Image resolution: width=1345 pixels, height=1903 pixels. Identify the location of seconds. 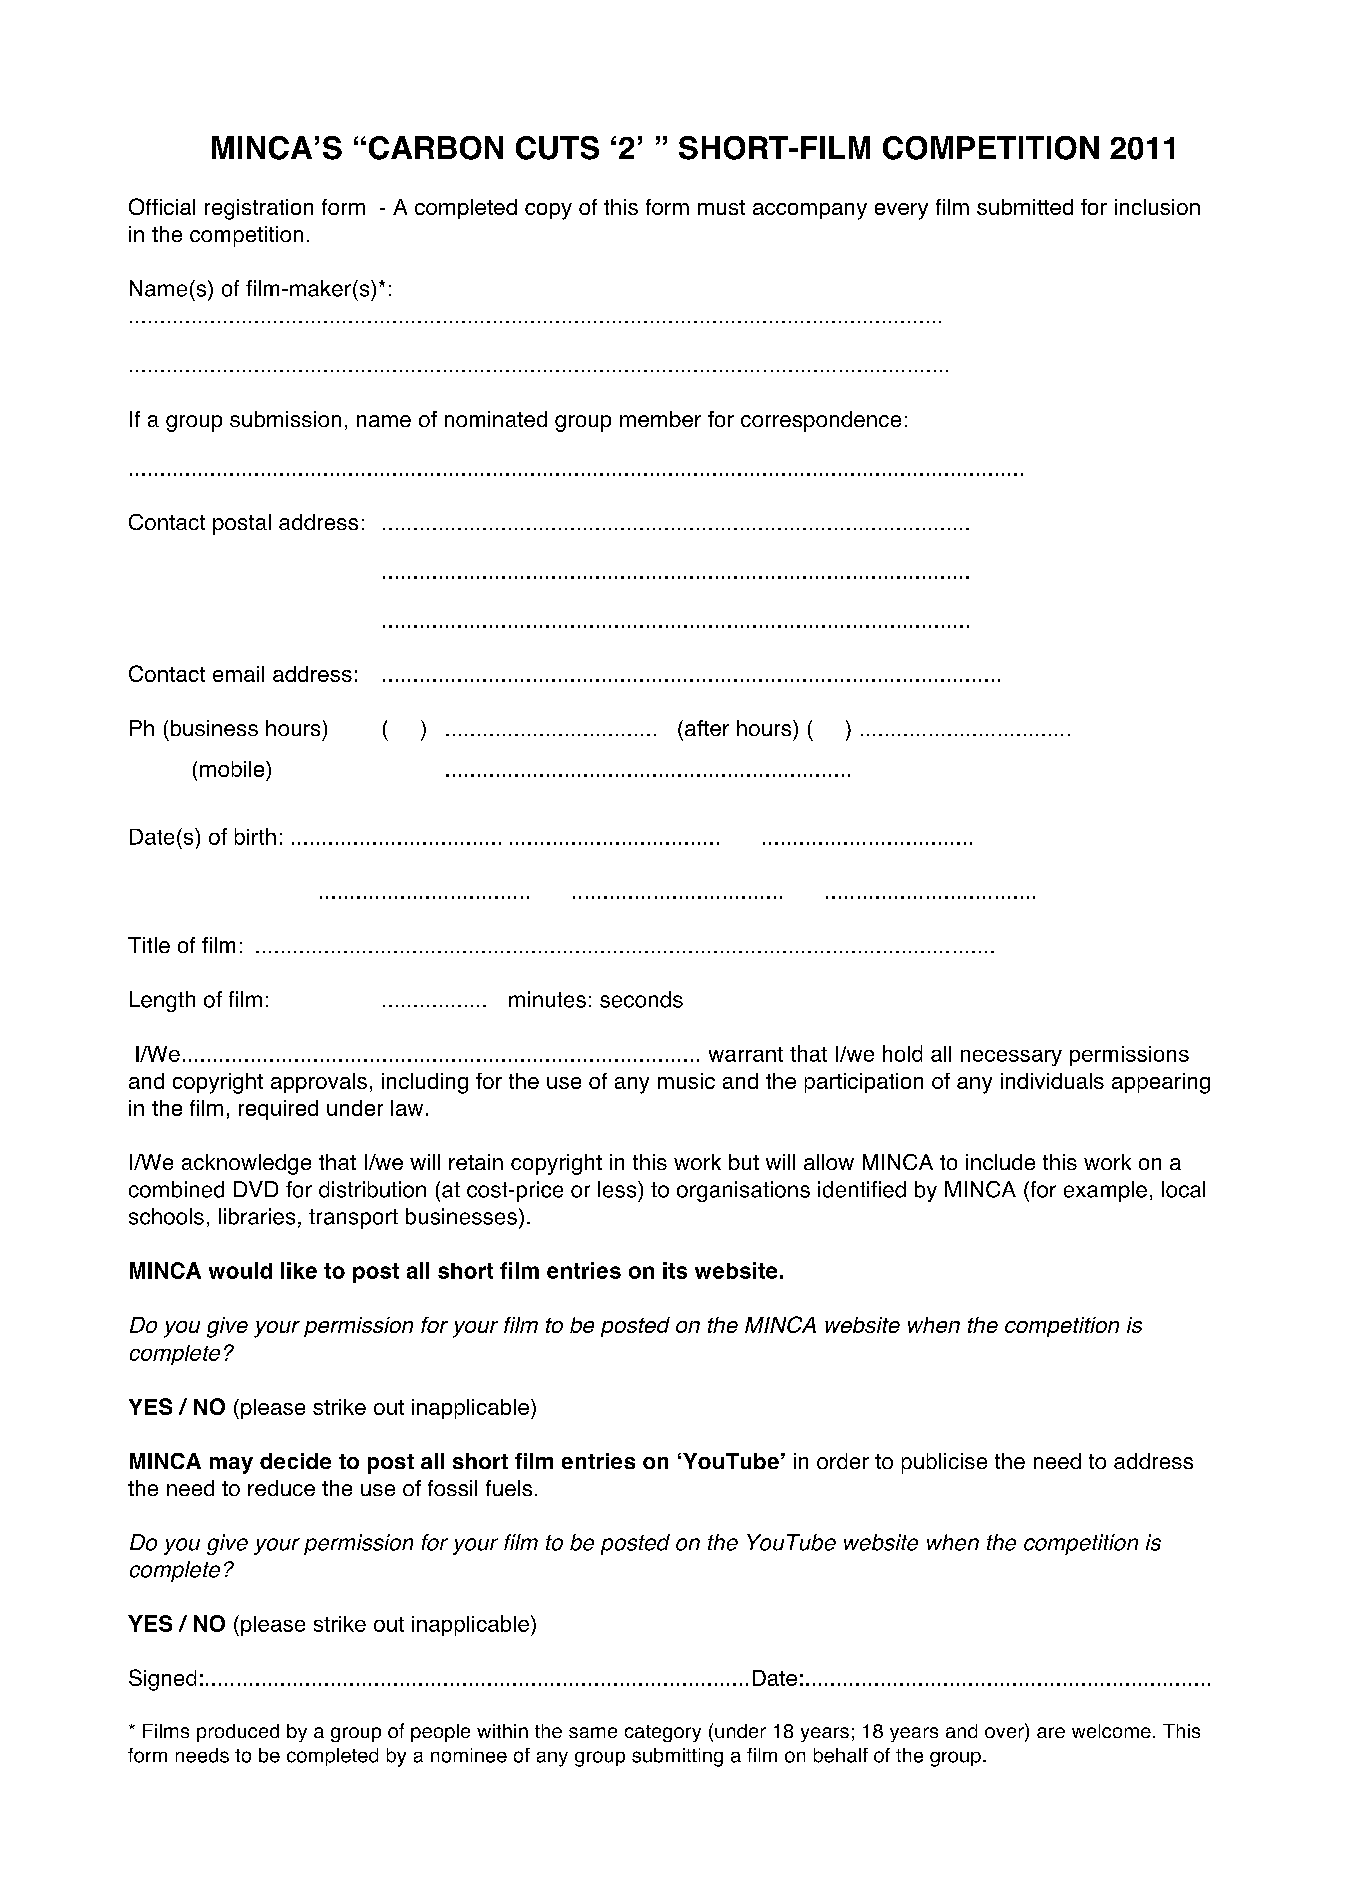
(641, 999).
